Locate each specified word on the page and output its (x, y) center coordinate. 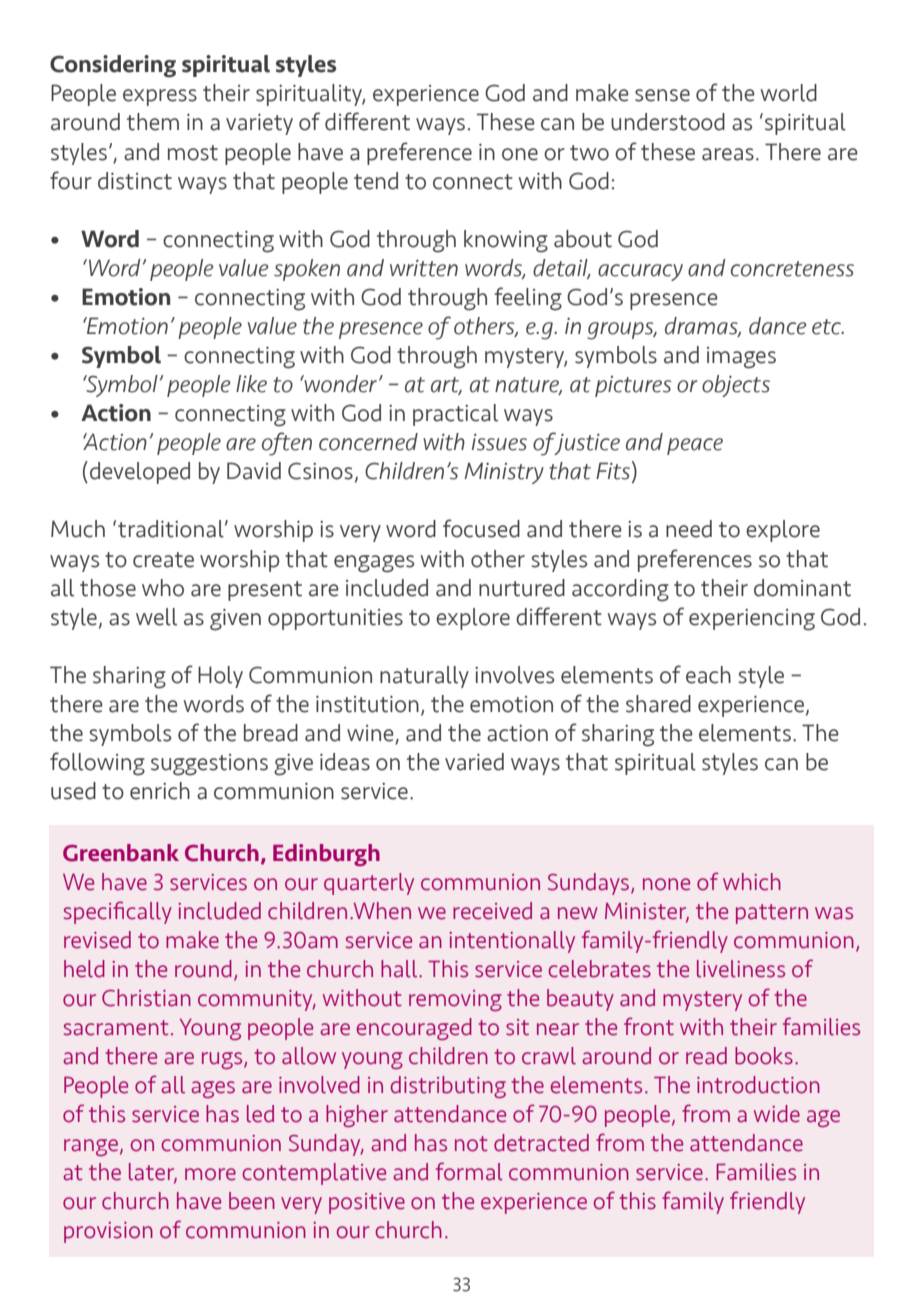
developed (140, 473)
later (153, 1173)
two (589, 153)
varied (474, 762)
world (788, 93)
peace (695, 446)
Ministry (504, 473)
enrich (160, 791)
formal (469, 1171)
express (160, 97)
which (752, 882)
